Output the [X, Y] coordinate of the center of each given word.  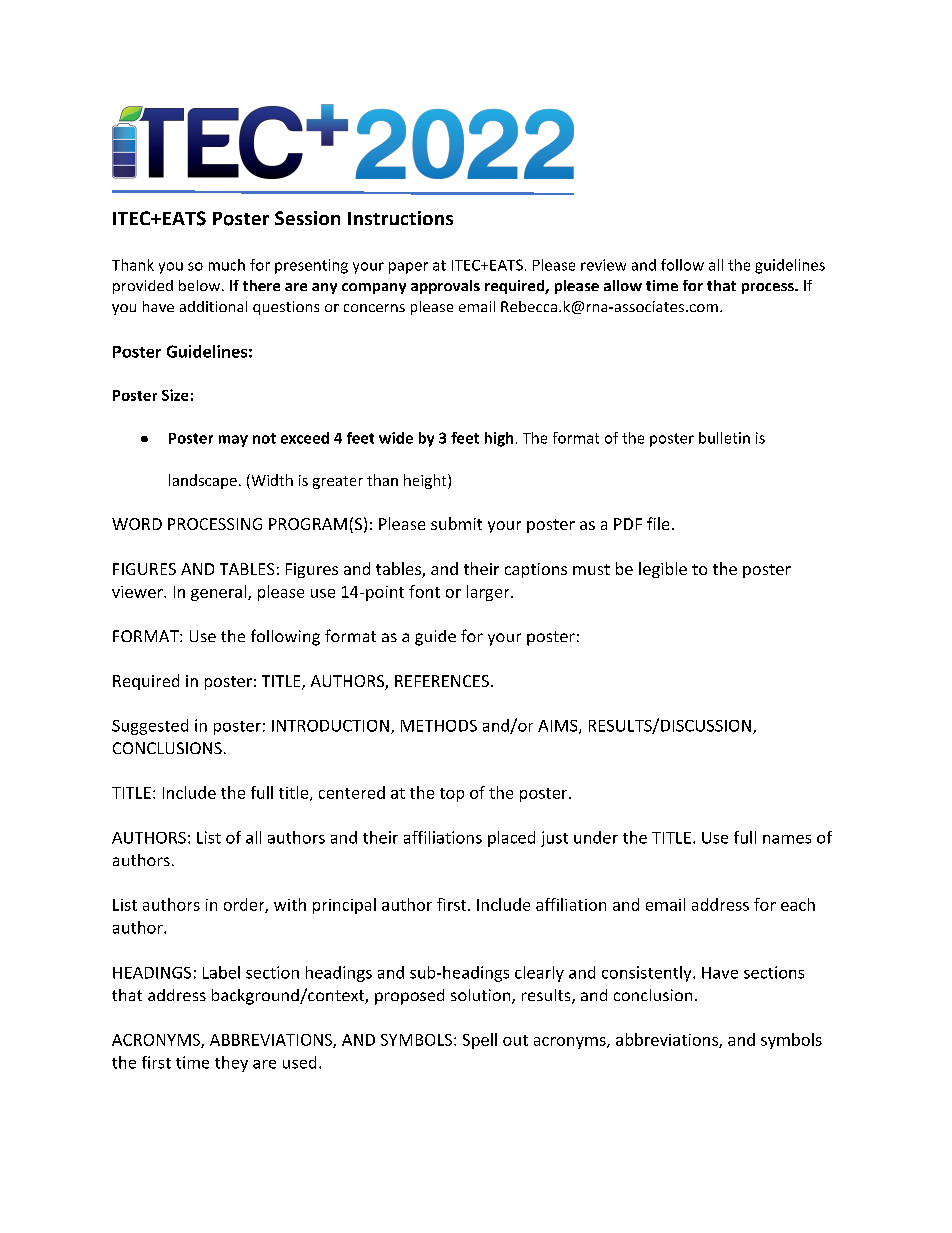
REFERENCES [442, 681]
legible [663, 570]
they [231, 1064]
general [220, 593]
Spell [480, 1041]
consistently [648, 974]
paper [408, 268]
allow [623, 285]
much [227, 265]
